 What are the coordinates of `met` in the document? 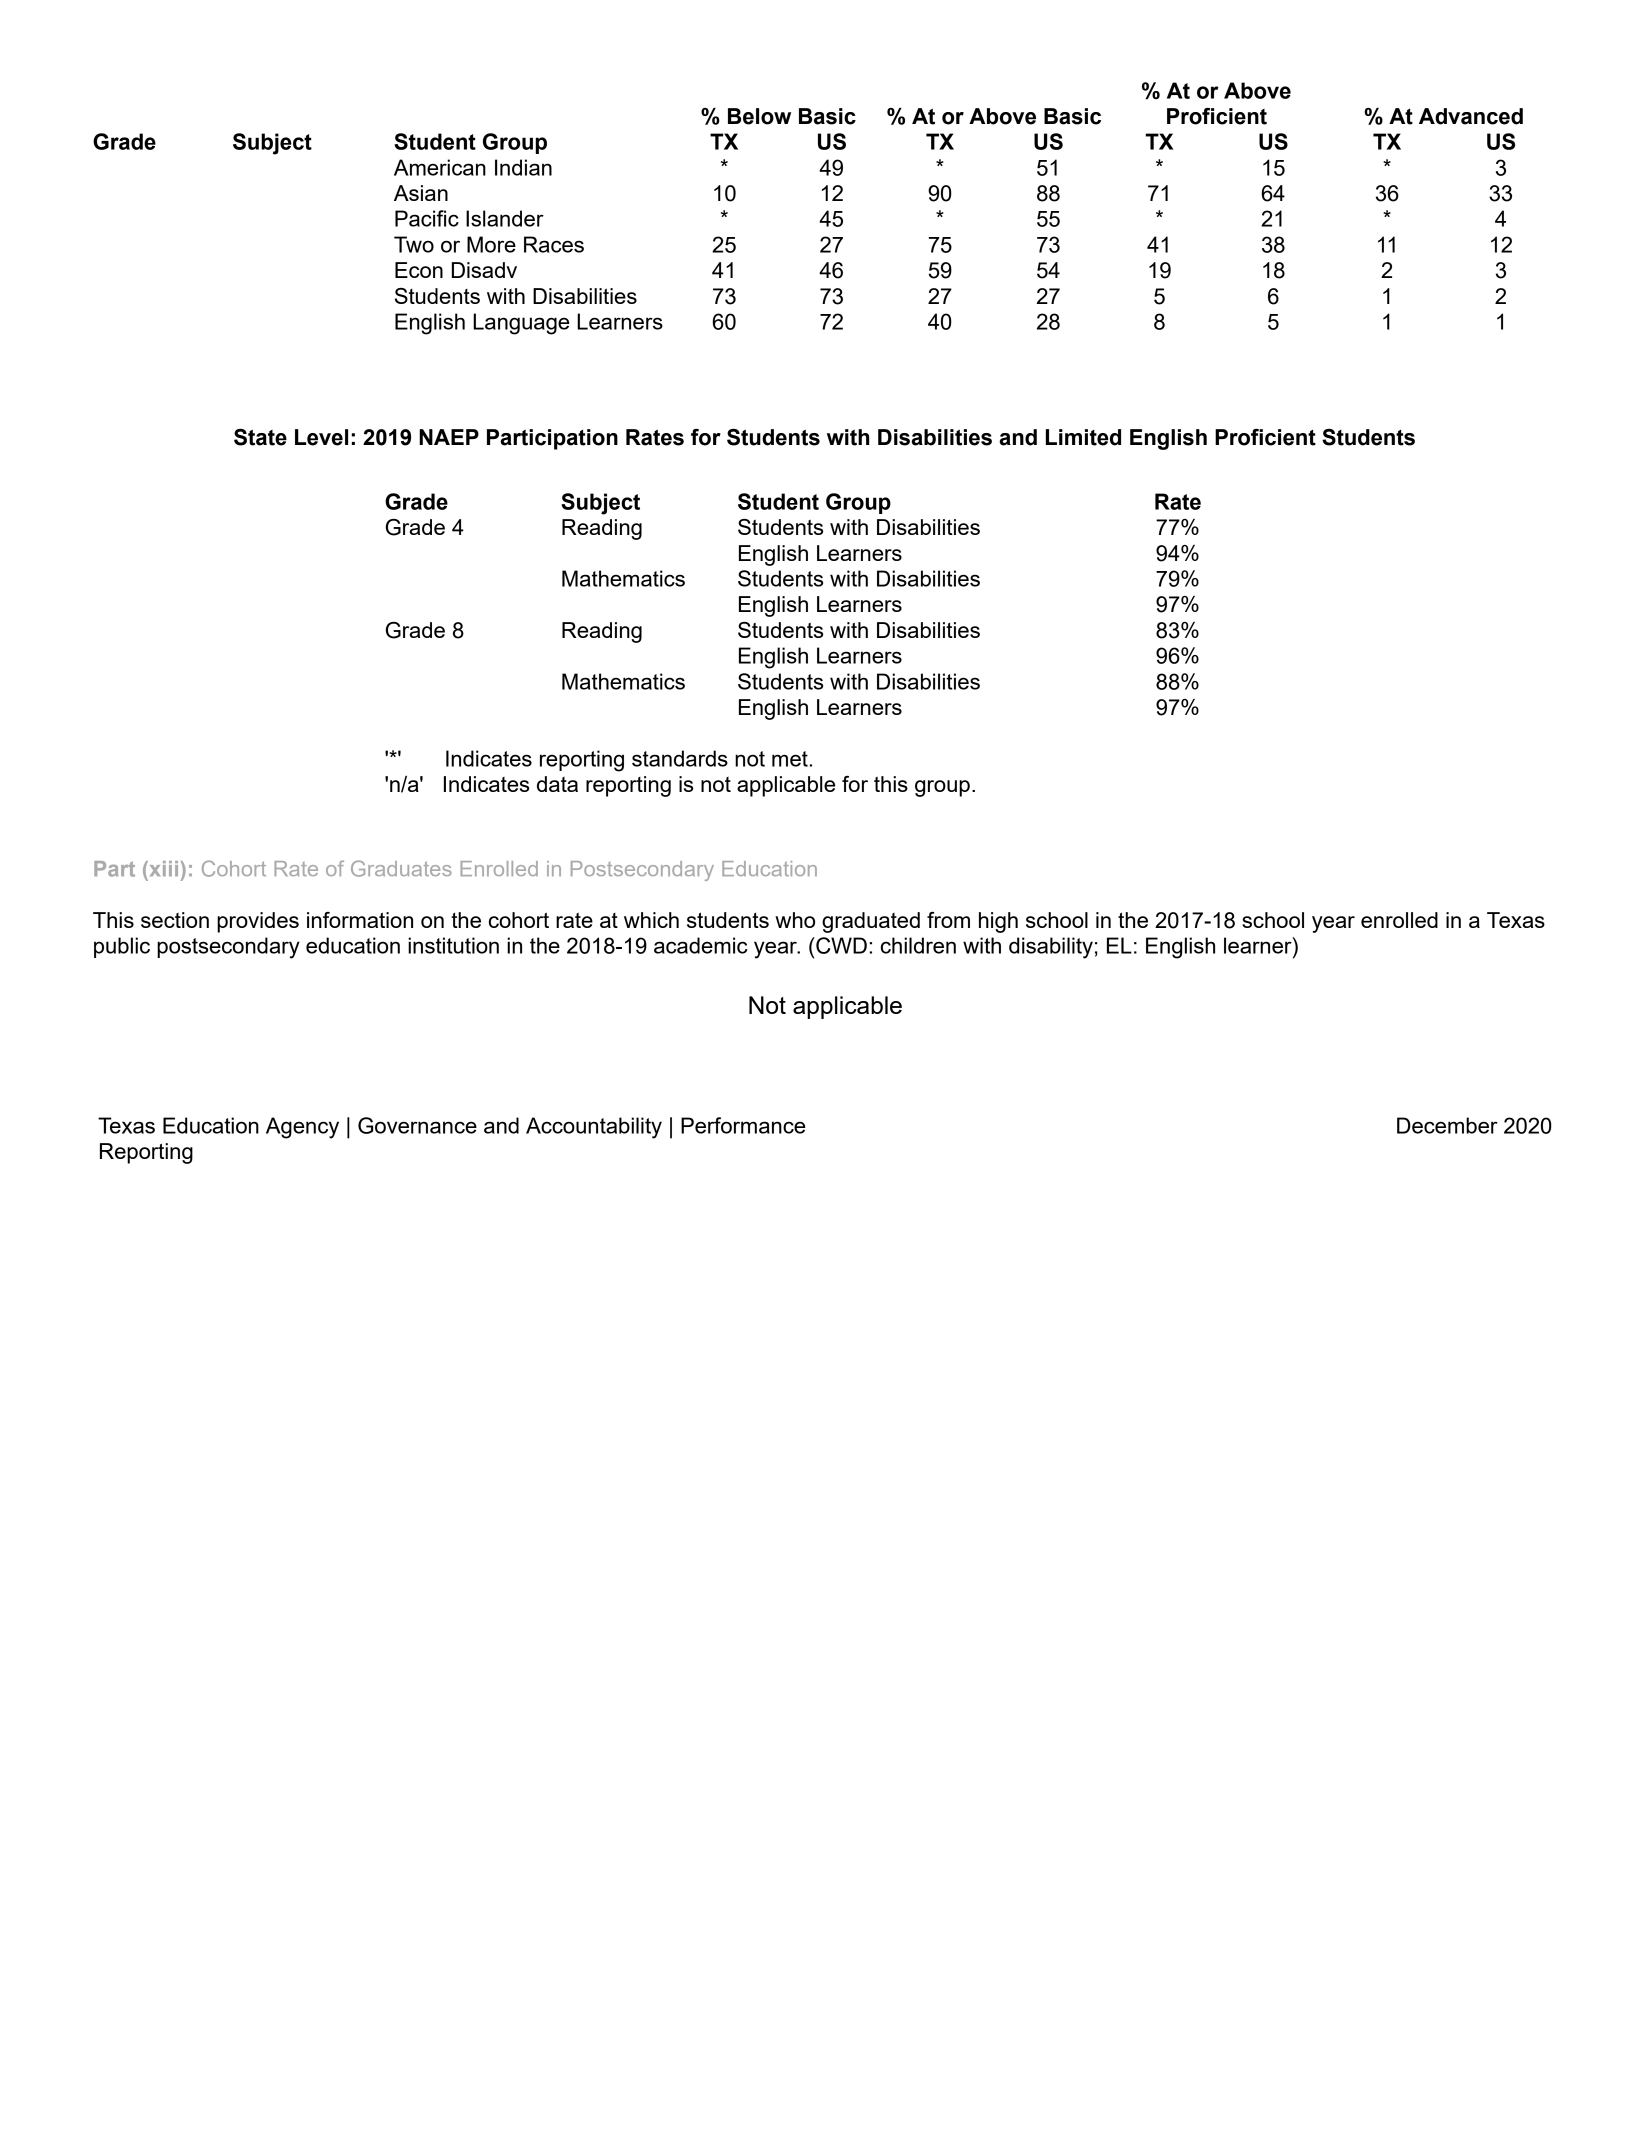 It's located at (790, 759).
